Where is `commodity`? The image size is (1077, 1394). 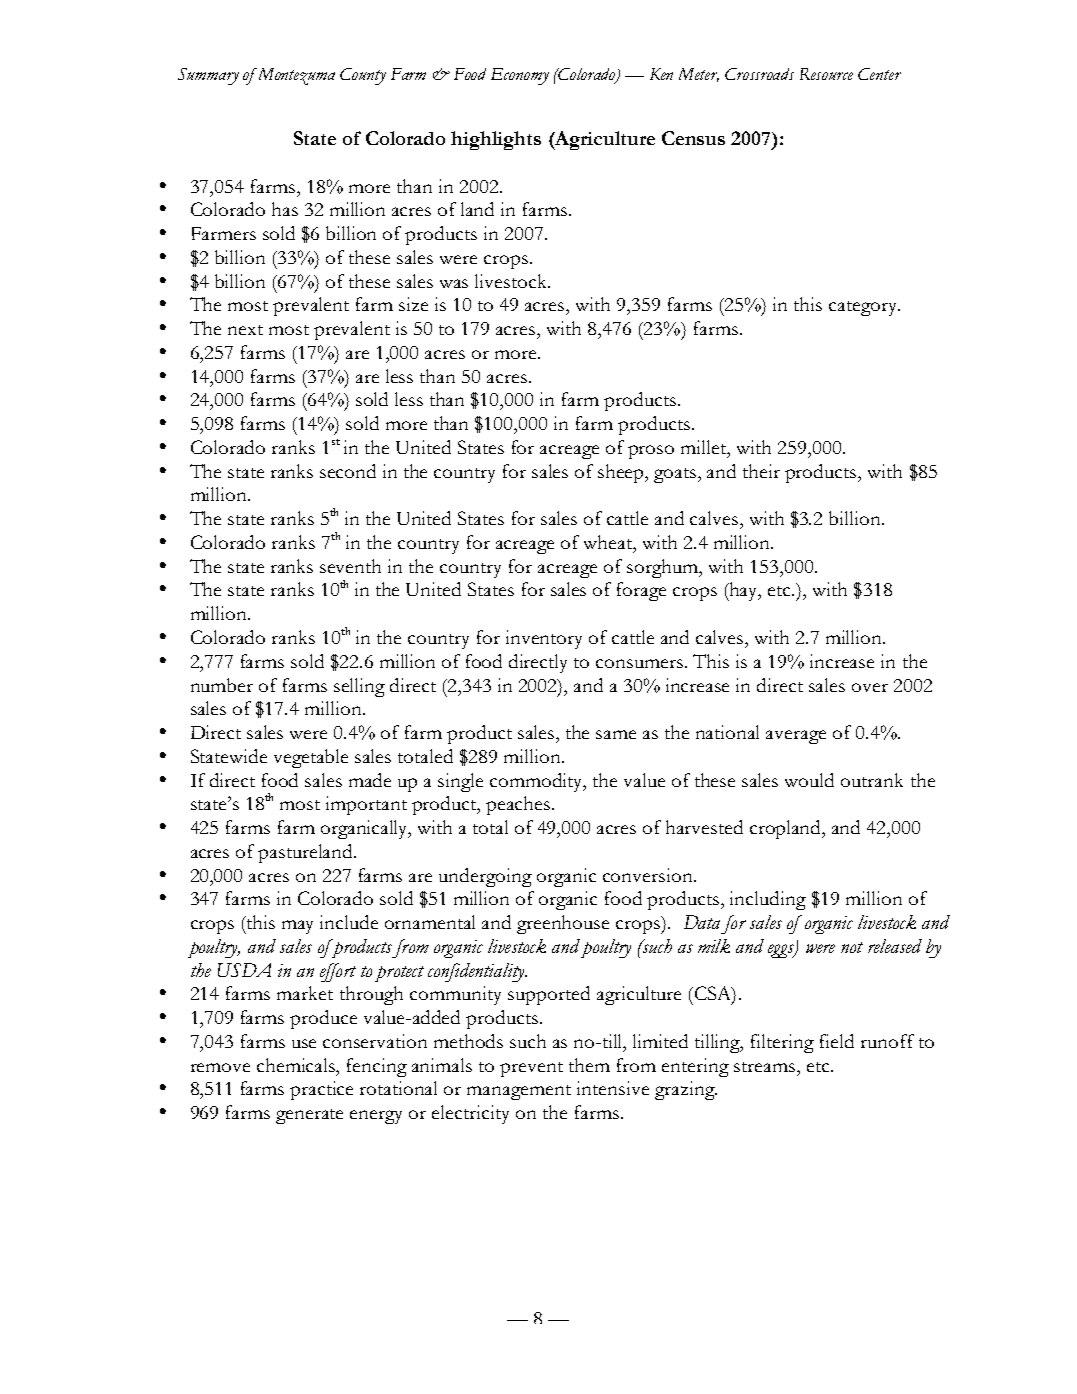
commodity is located at coordinates (538, 782).
